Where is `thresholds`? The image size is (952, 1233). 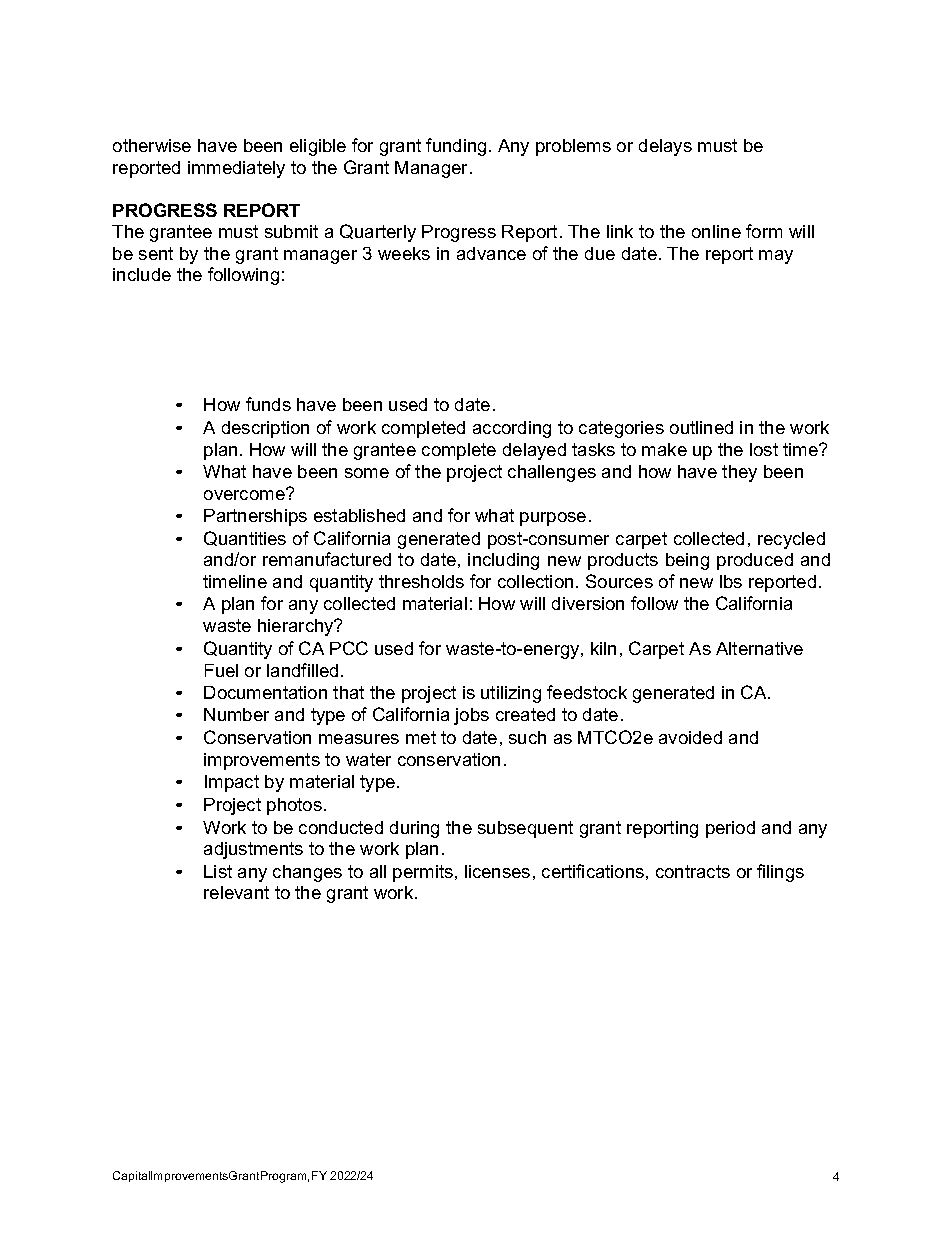 thresholds is located at coordinates (421, 581).
